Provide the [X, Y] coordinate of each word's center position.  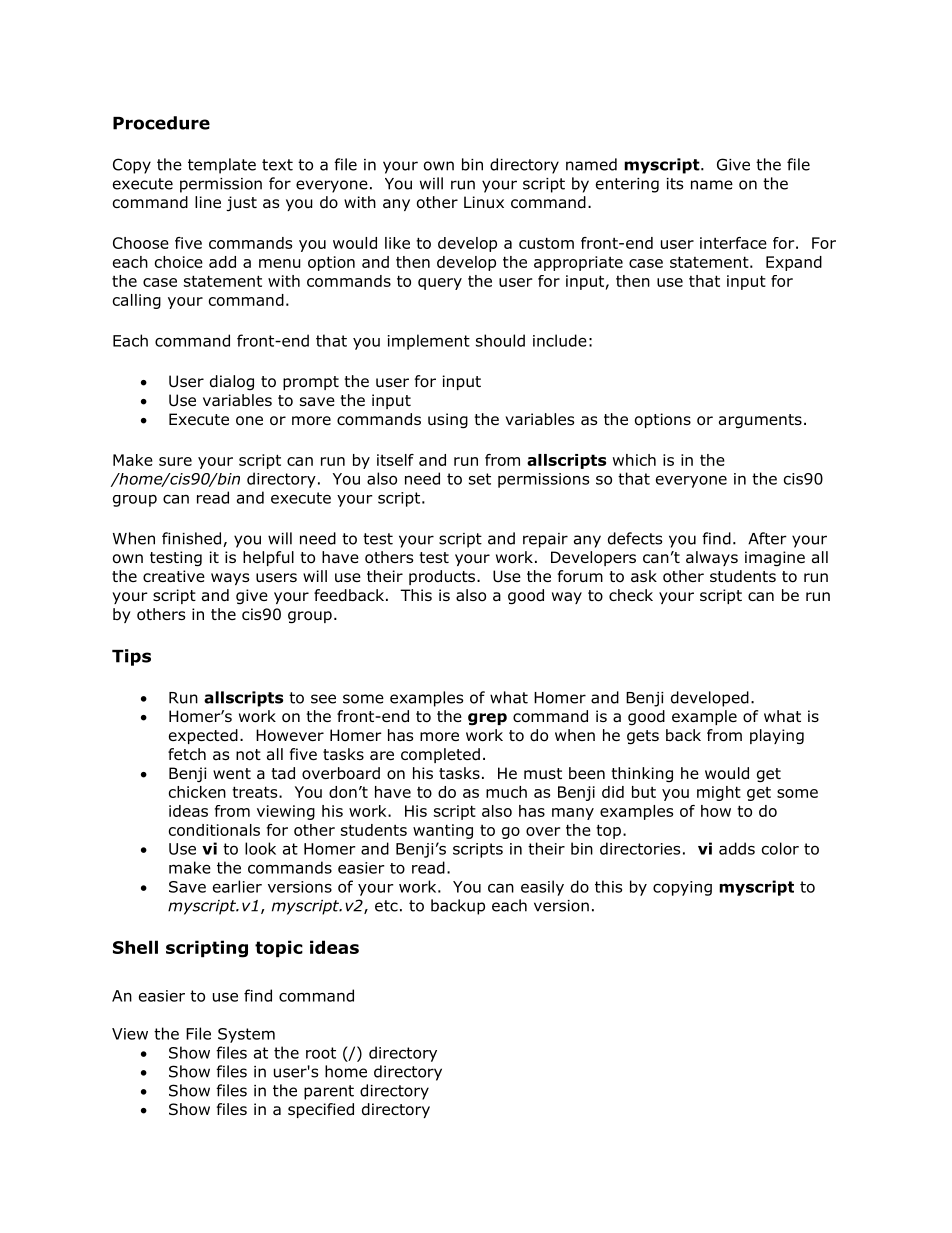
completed [440, 755]
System [246, 1035]
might [719, 793]
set [480, 479]
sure [175, 461]
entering [627, 185]
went [232, 773]
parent [329, 1092]
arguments [760, 421]
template [222, 166]
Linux [484, 202]
